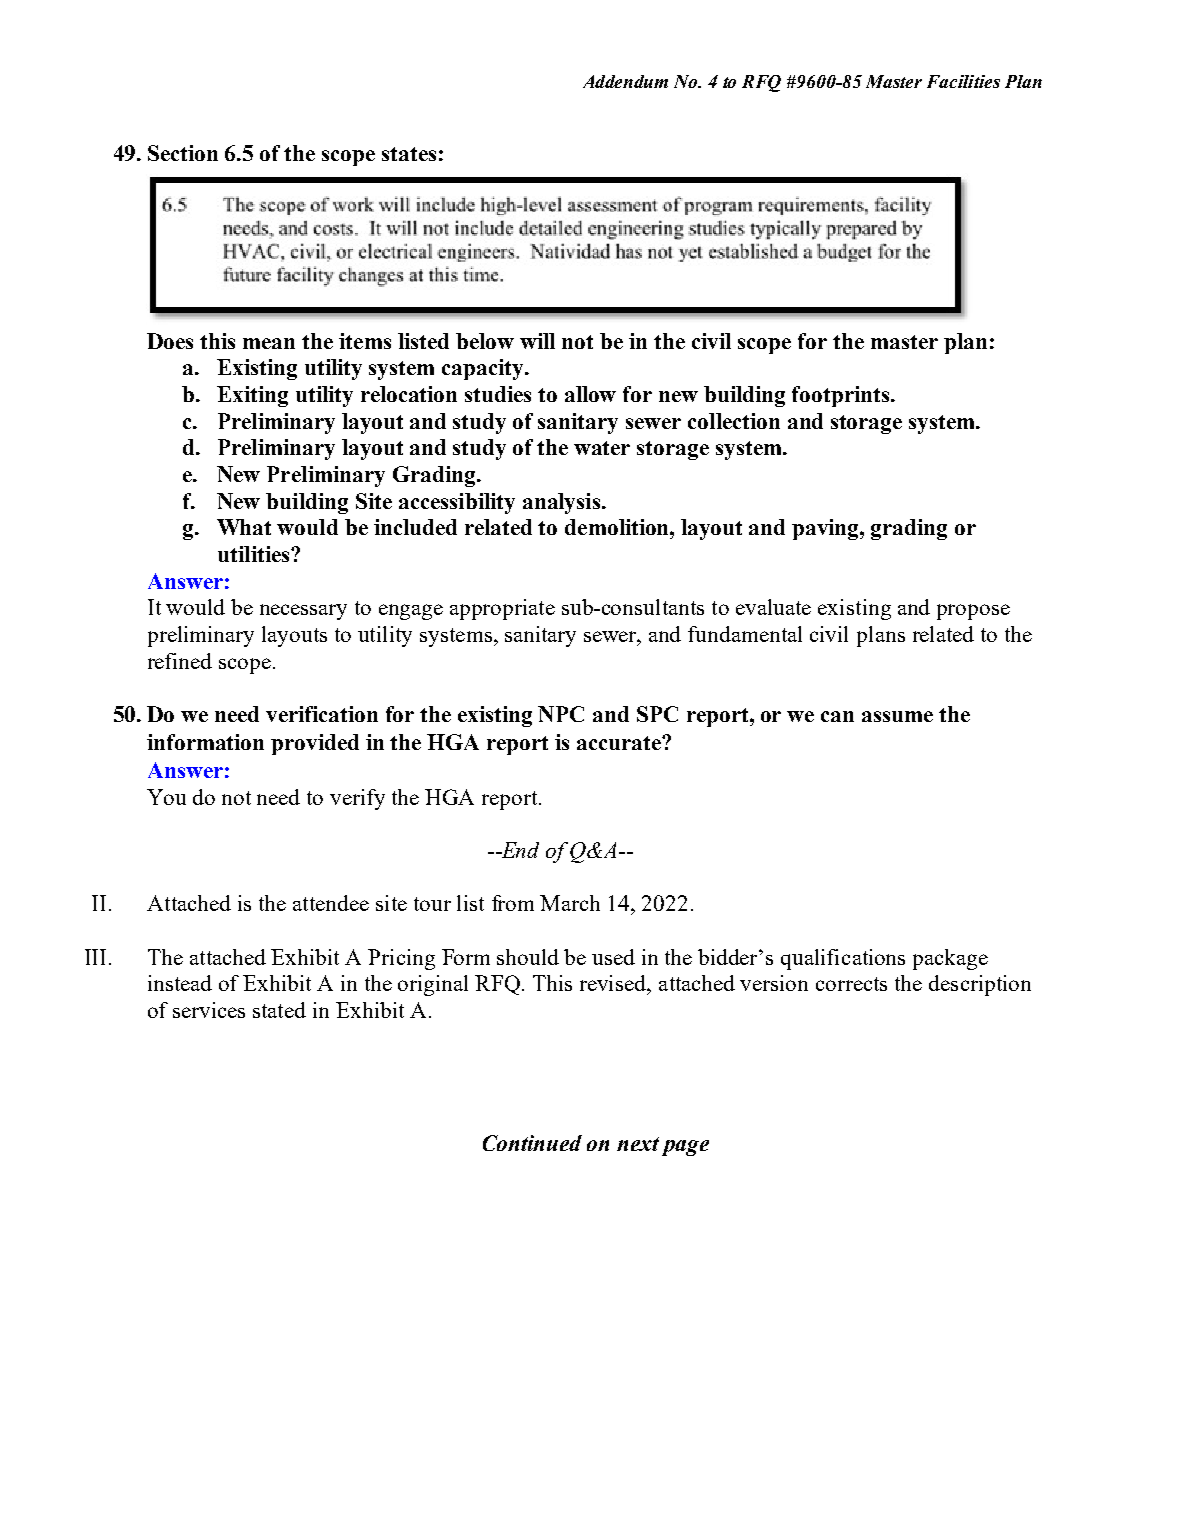  What do you see at coordinates (625, 81) in the screenshot?
I see `Addendum` at bounding box center [625, 81].
